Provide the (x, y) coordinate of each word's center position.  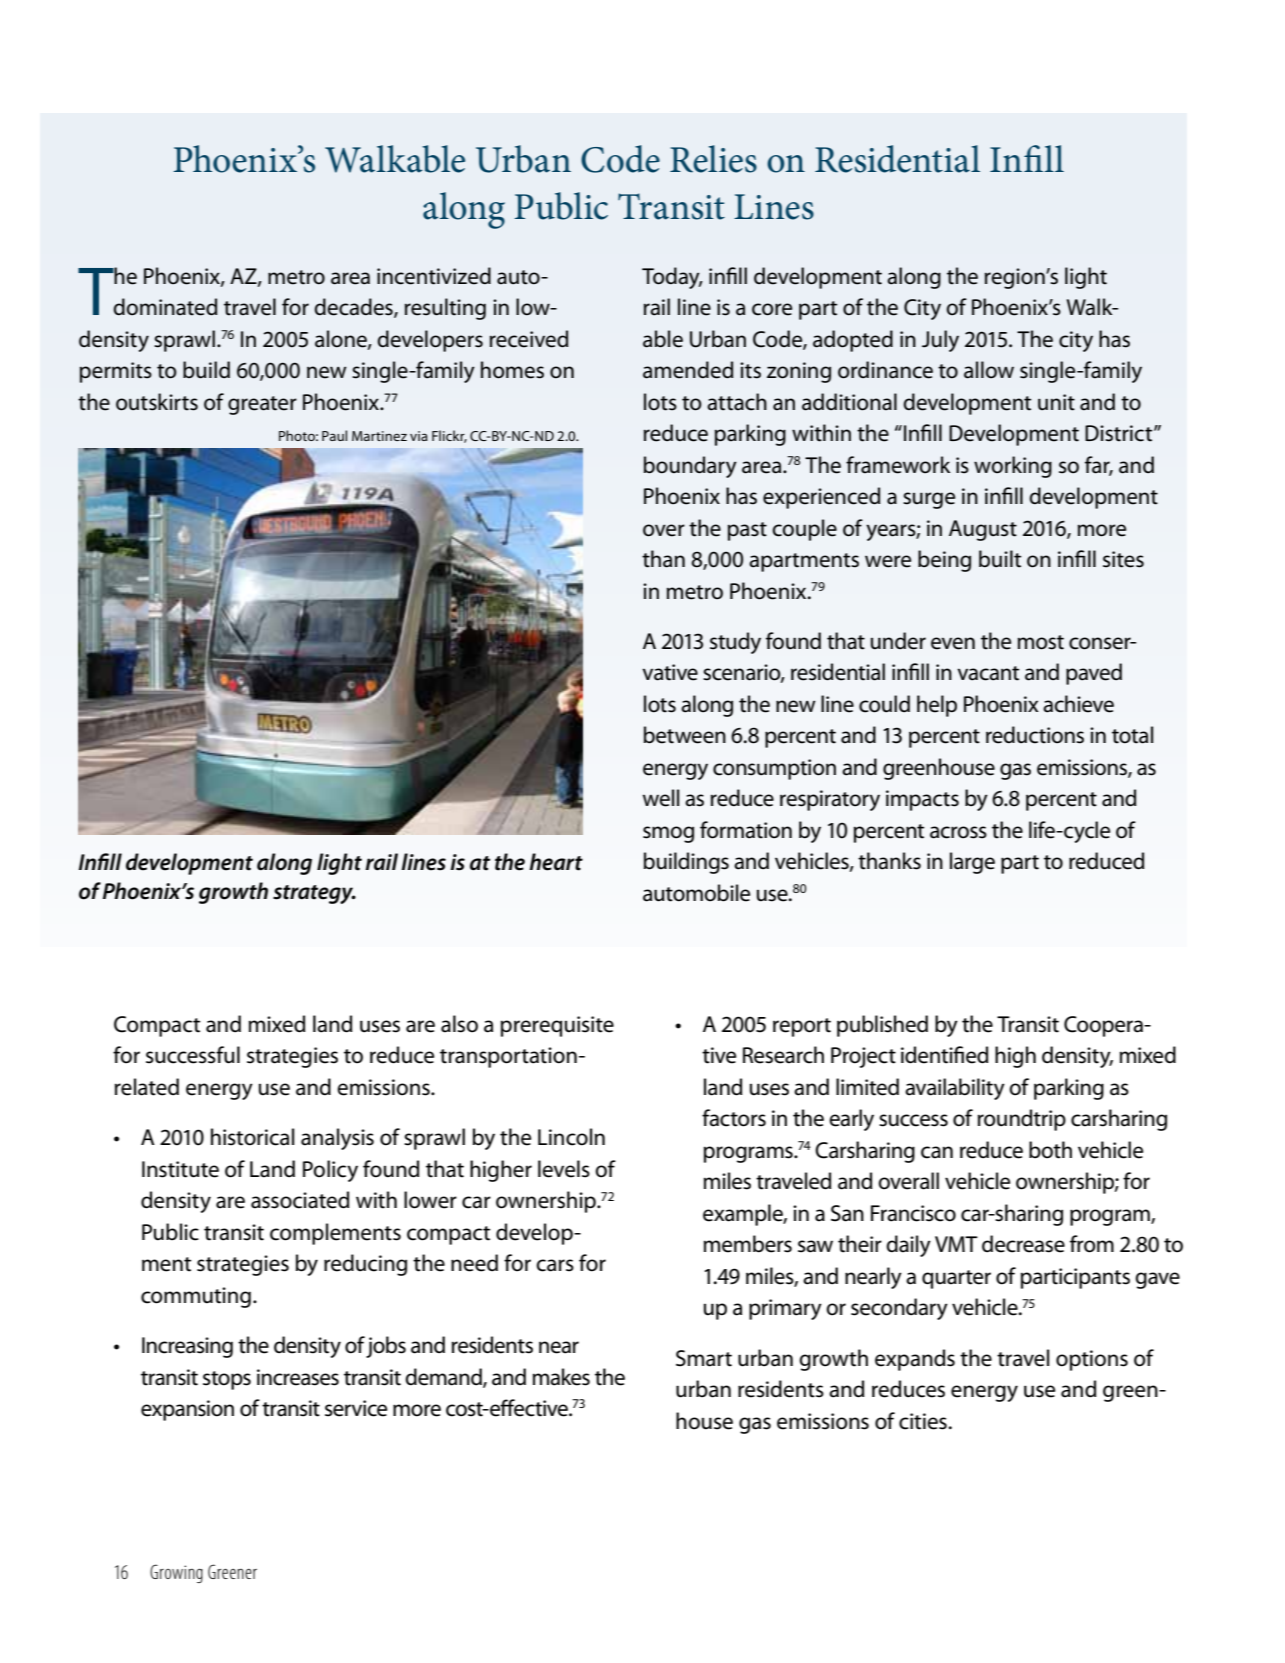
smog (668, 834)
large (972, 863)
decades (354, 308)
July (940, 341)
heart (556, 862)
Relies (713, 159)
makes (561, 1377)
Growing (176, 1573)
